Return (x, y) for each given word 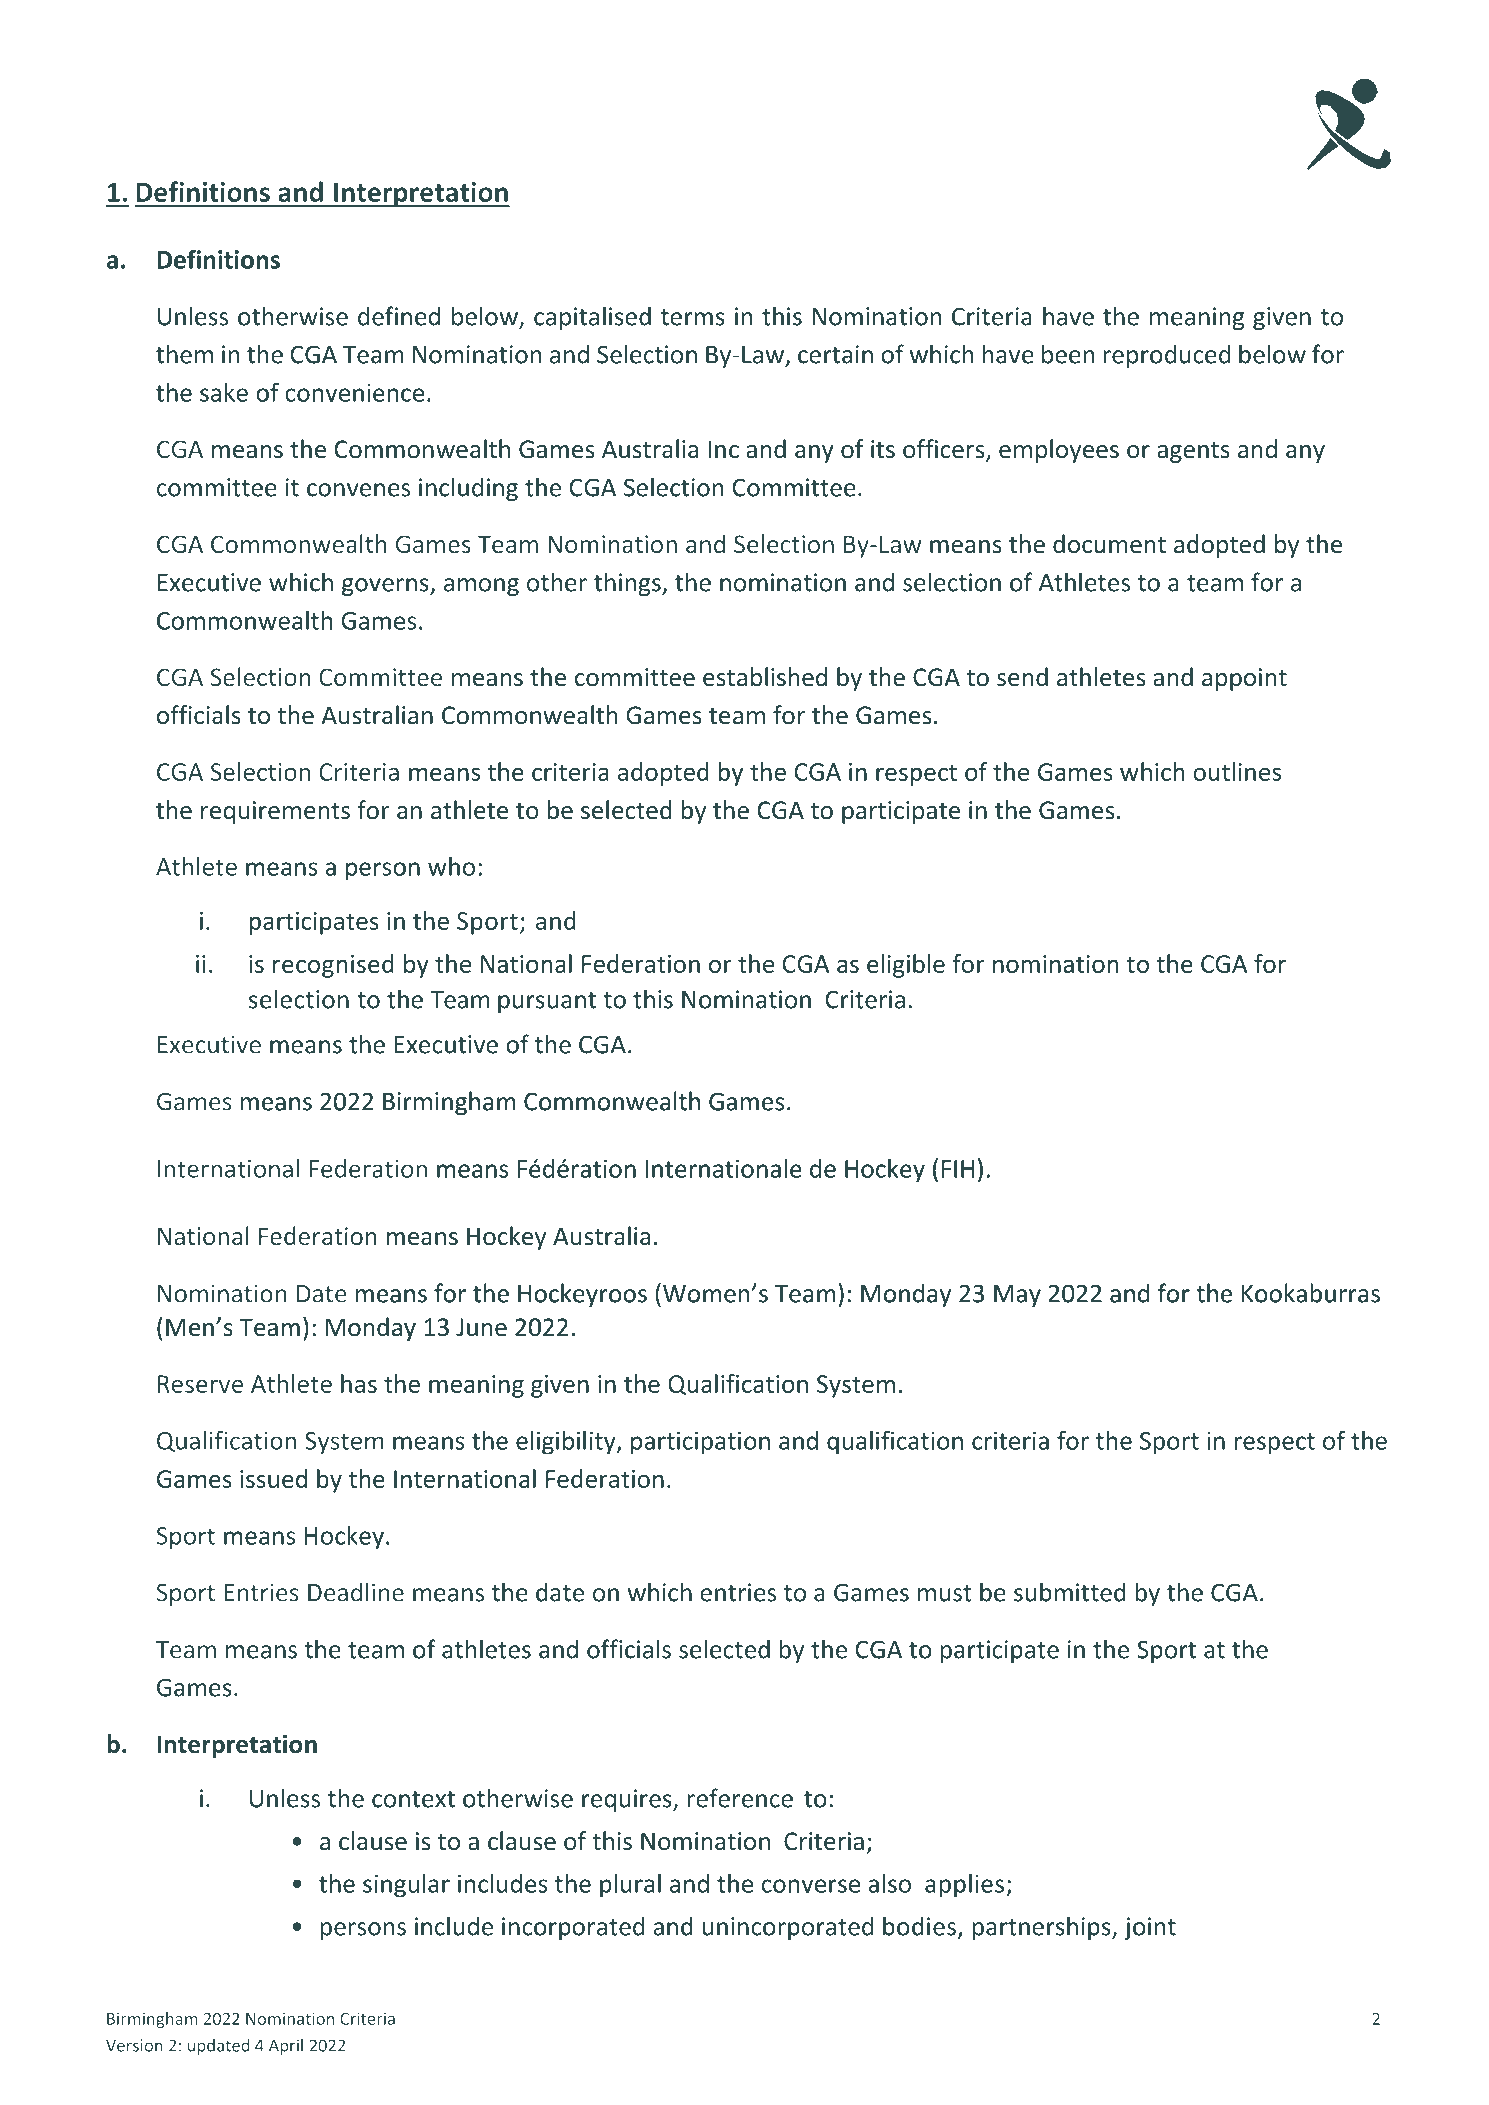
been (1068, 354)
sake (224, 392)
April (286, 2047)
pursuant (547, 1002)
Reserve (200, 1384)
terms (693, 317)
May (1017, 1296)
